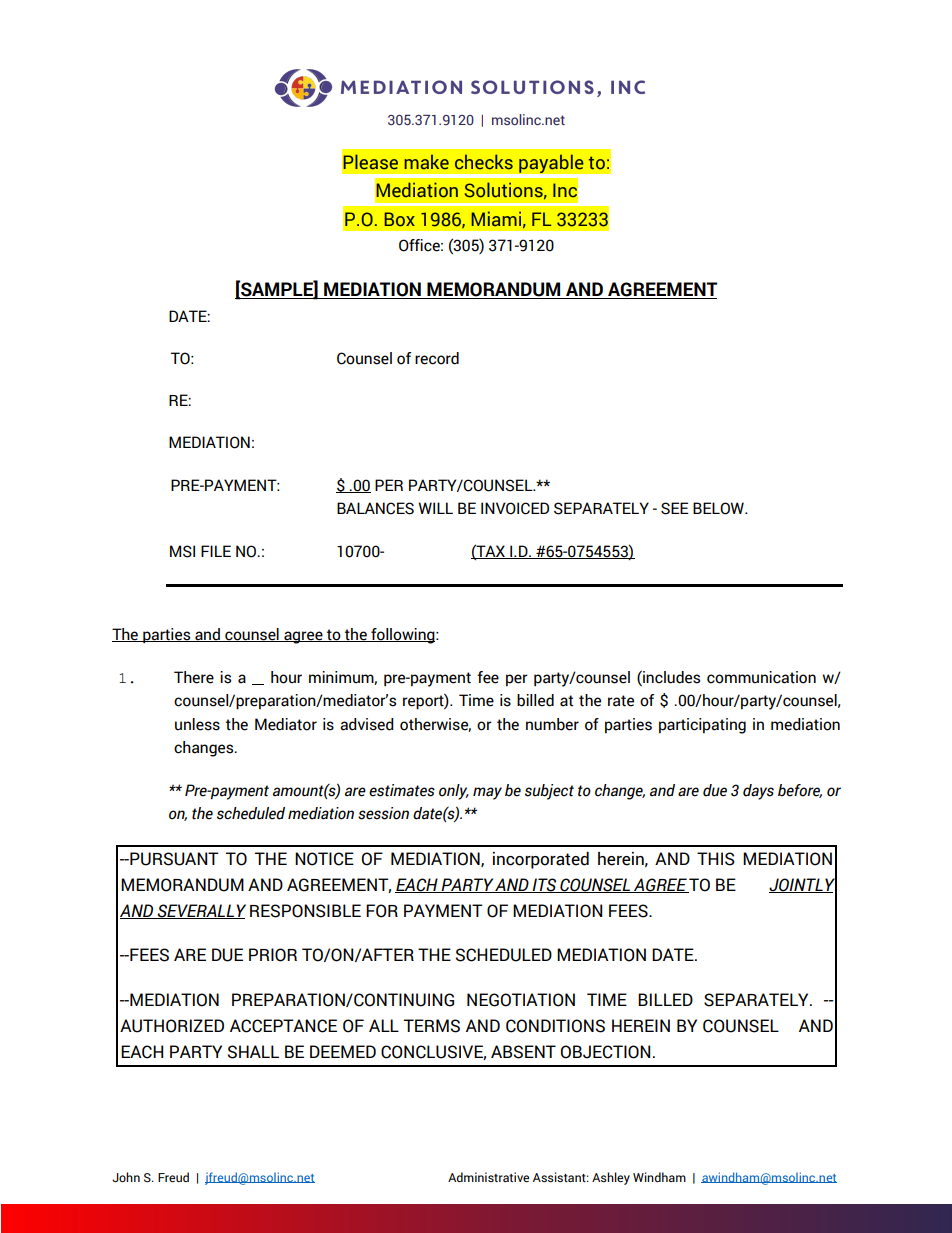 Image resolution: width=952 pixels, height=1233 pixels. I want to click on Ashley, so click(611, 1178).
